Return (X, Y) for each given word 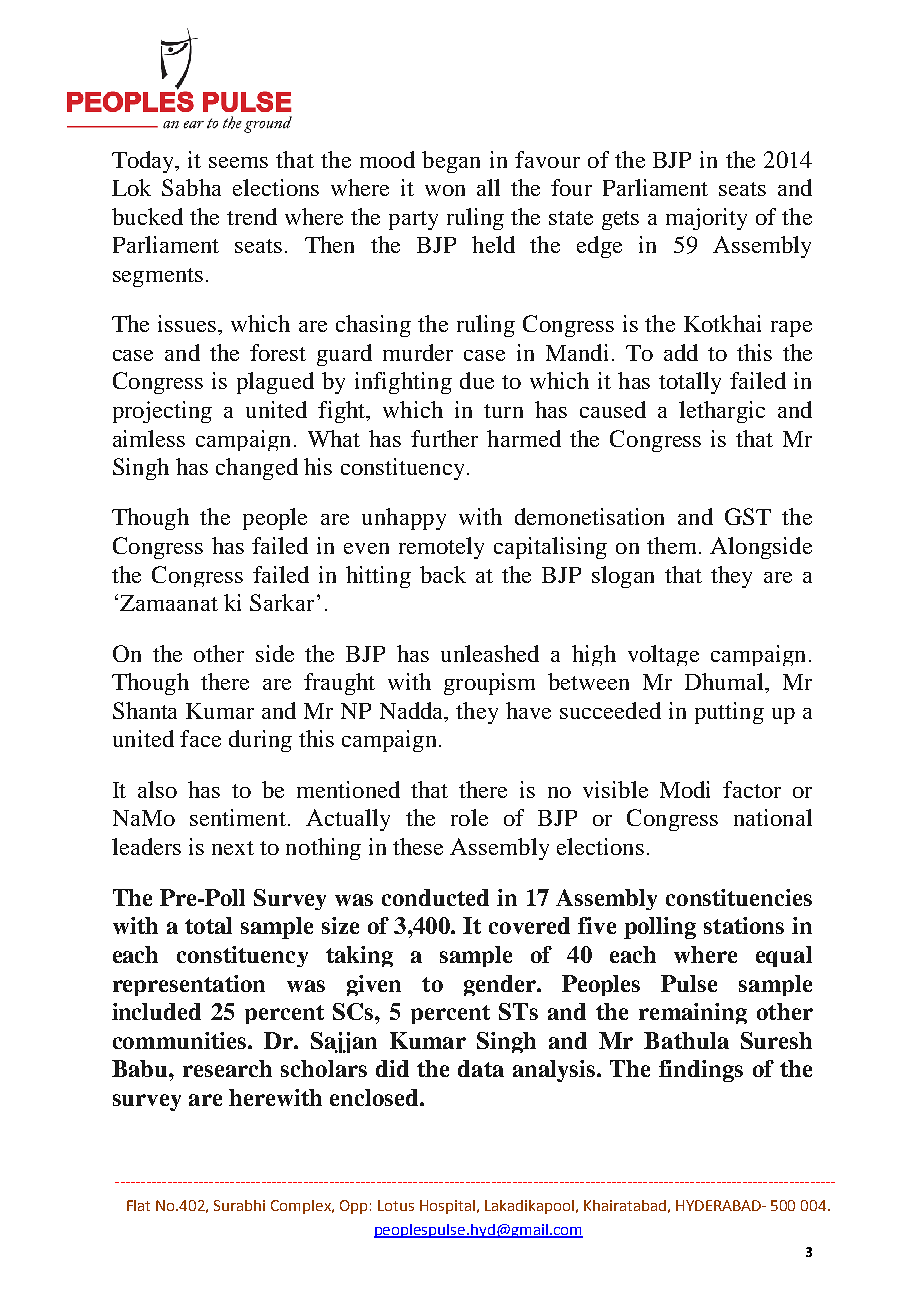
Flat (138, 1205)
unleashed (490, 653)
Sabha (191, 187)
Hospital (447, 1207)
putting (729, 713)
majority (706, 219)
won (445, 190)
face (200, 738)
